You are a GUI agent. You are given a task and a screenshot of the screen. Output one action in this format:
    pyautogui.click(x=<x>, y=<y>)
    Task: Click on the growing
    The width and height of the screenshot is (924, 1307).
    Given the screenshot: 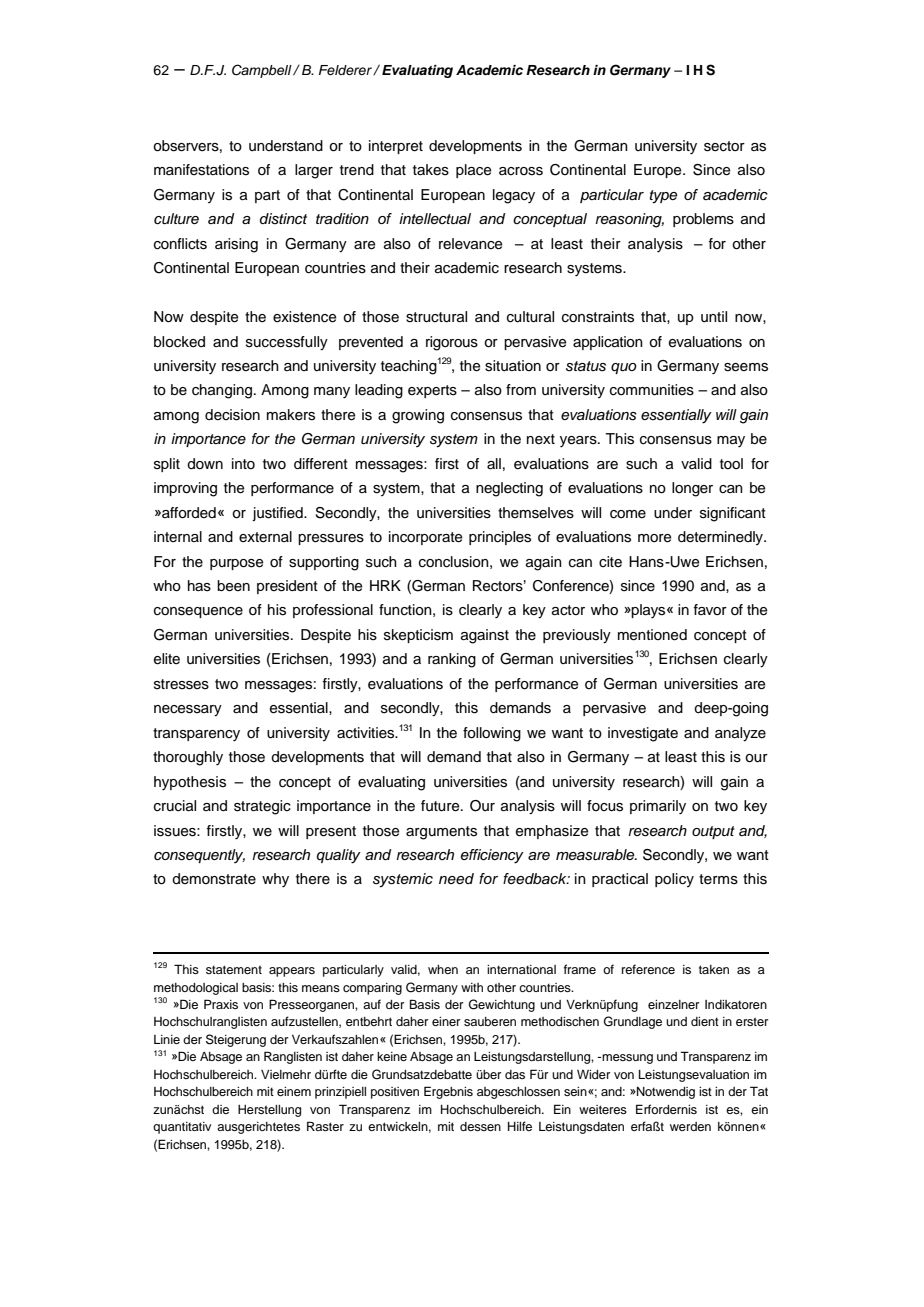 What is the action you would take?
    pyautogui.click(x=418, y=416)
